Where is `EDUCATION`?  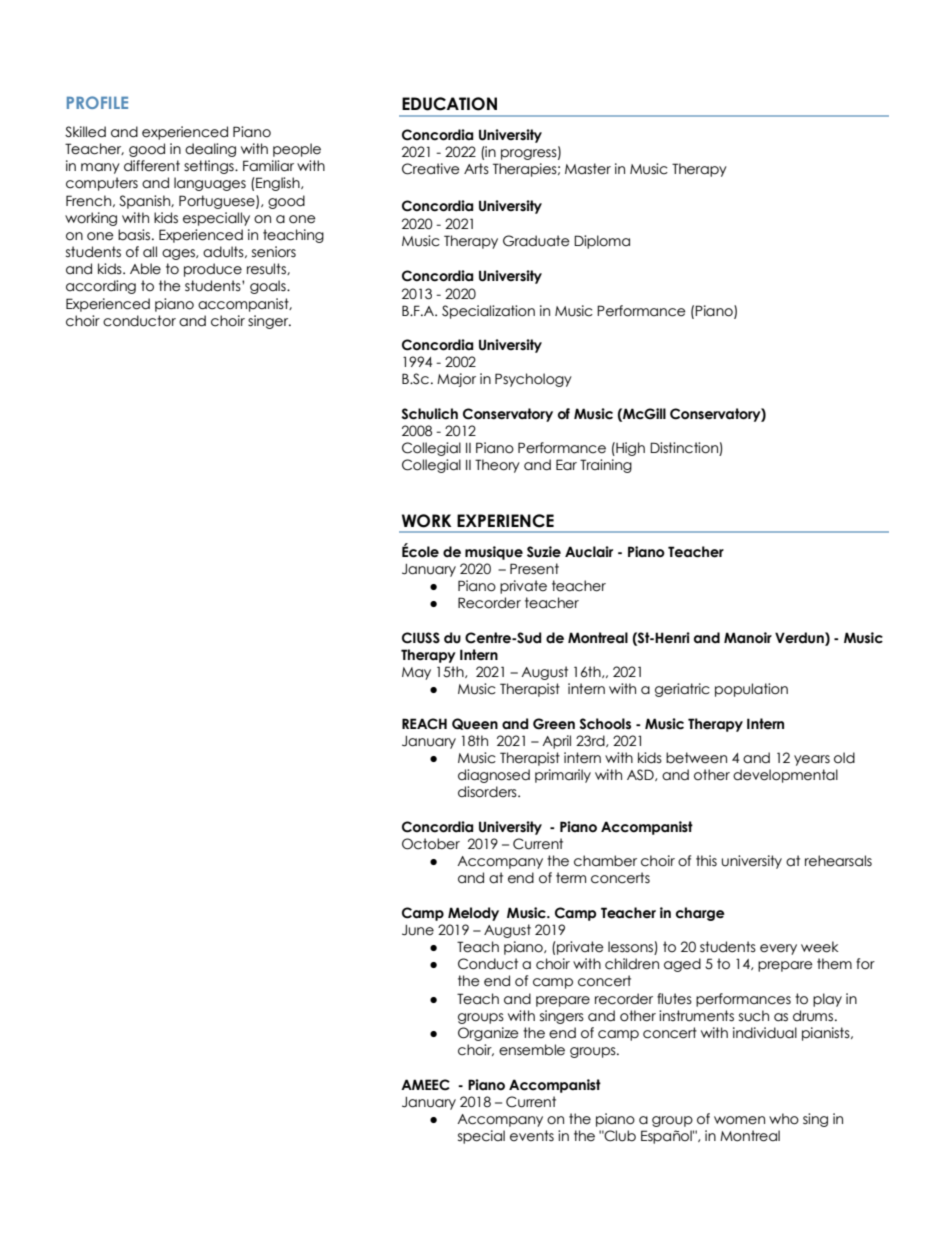 EDUCATION is located at coordinates (449, 104).
